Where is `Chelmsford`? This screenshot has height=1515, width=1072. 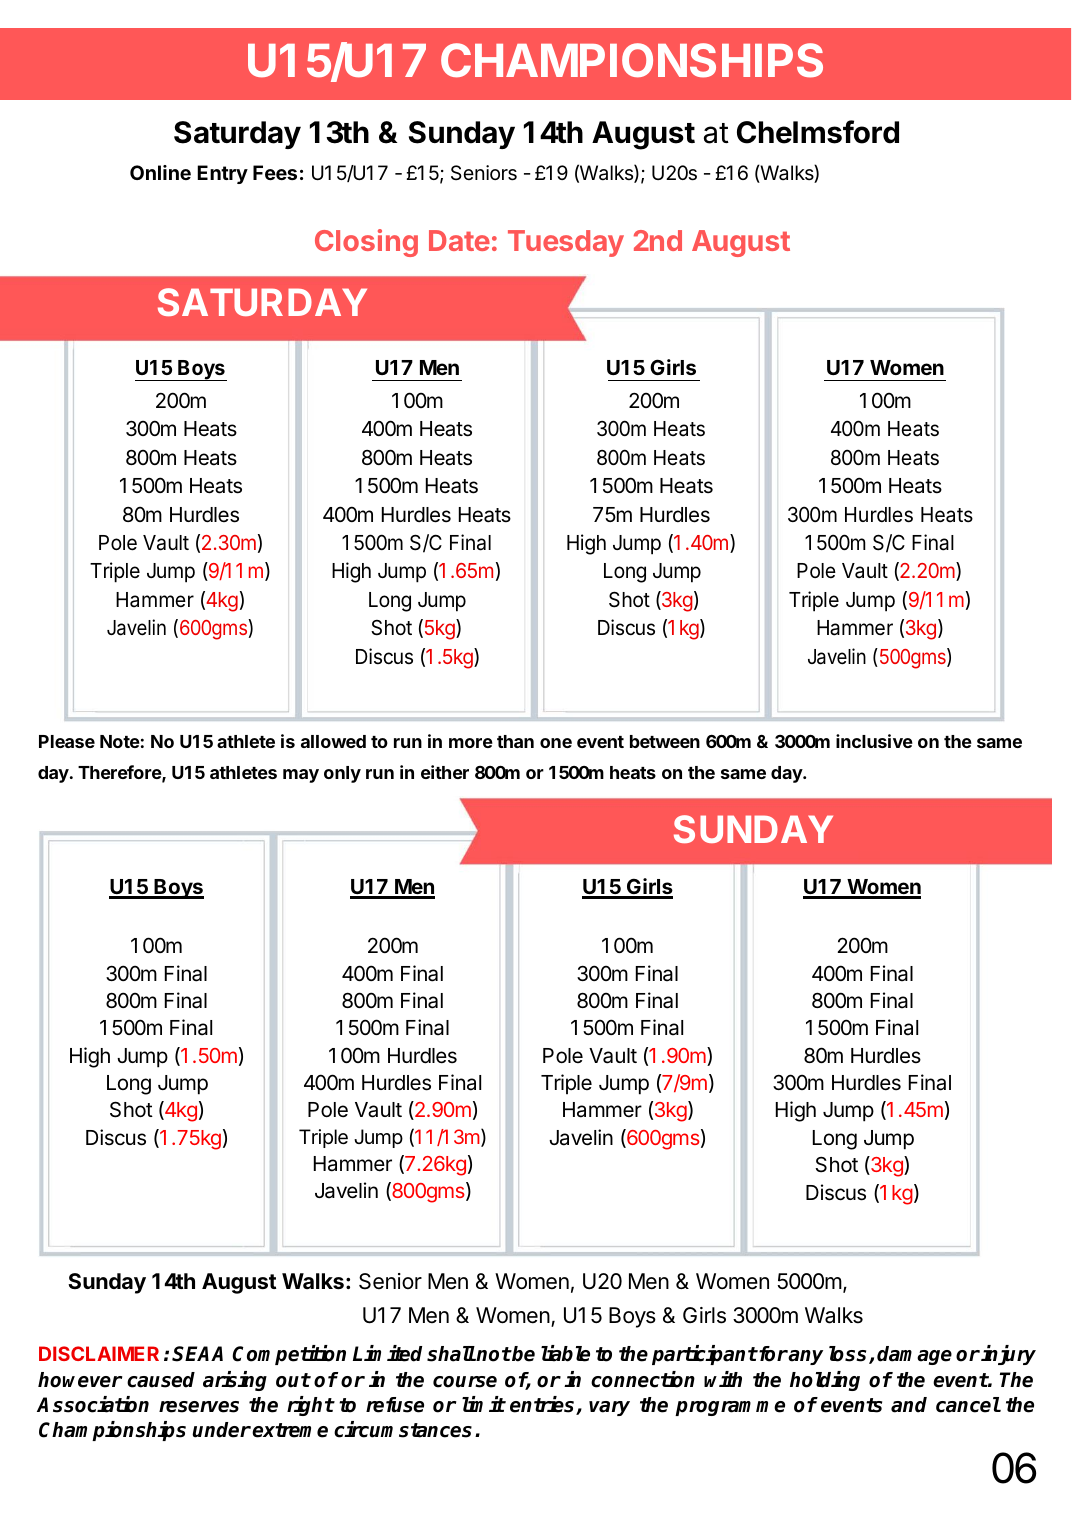 Chelmsford is located at coordinates (818, 132).
